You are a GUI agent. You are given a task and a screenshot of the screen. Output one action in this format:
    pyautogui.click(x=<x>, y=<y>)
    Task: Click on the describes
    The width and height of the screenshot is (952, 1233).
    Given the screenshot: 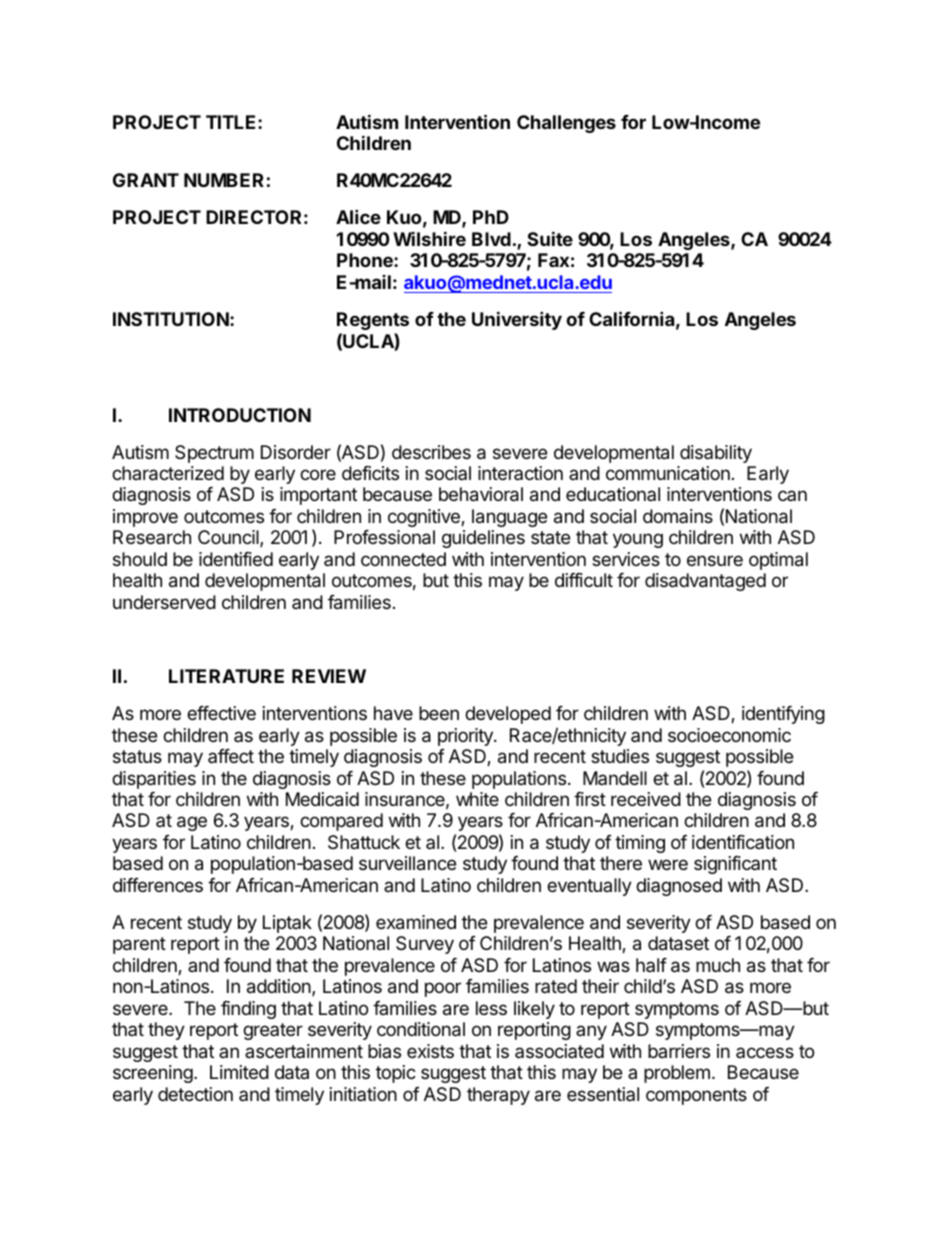 What is the action you would take?
    pyautogui.click(x=431, y=452)
